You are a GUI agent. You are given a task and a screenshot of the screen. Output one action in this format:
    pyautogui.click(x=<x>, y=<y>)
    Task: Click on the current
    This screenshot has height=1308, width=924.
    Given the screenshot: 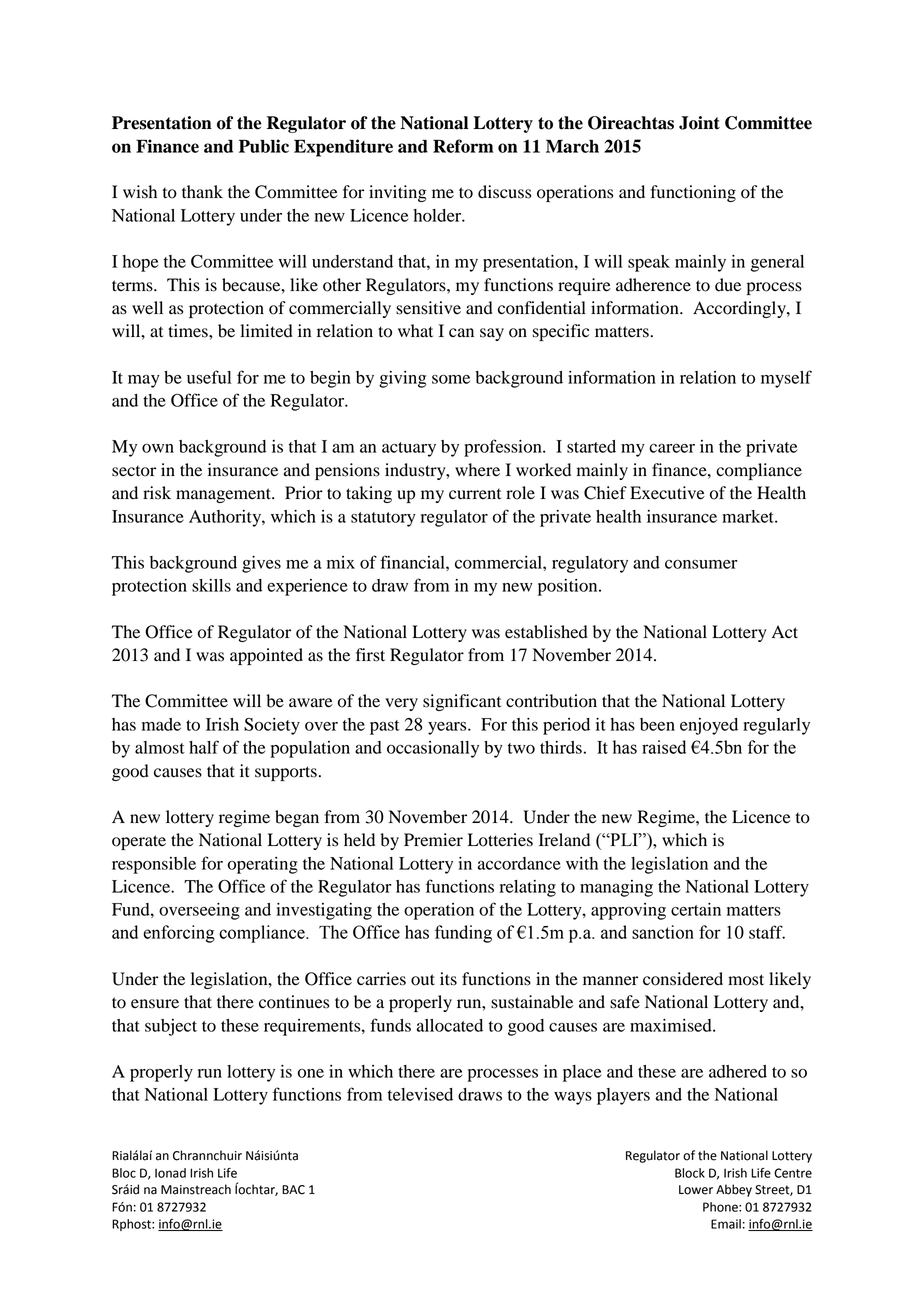 What is the action you would take?
    pyautogui.click(x=475, y=494)
